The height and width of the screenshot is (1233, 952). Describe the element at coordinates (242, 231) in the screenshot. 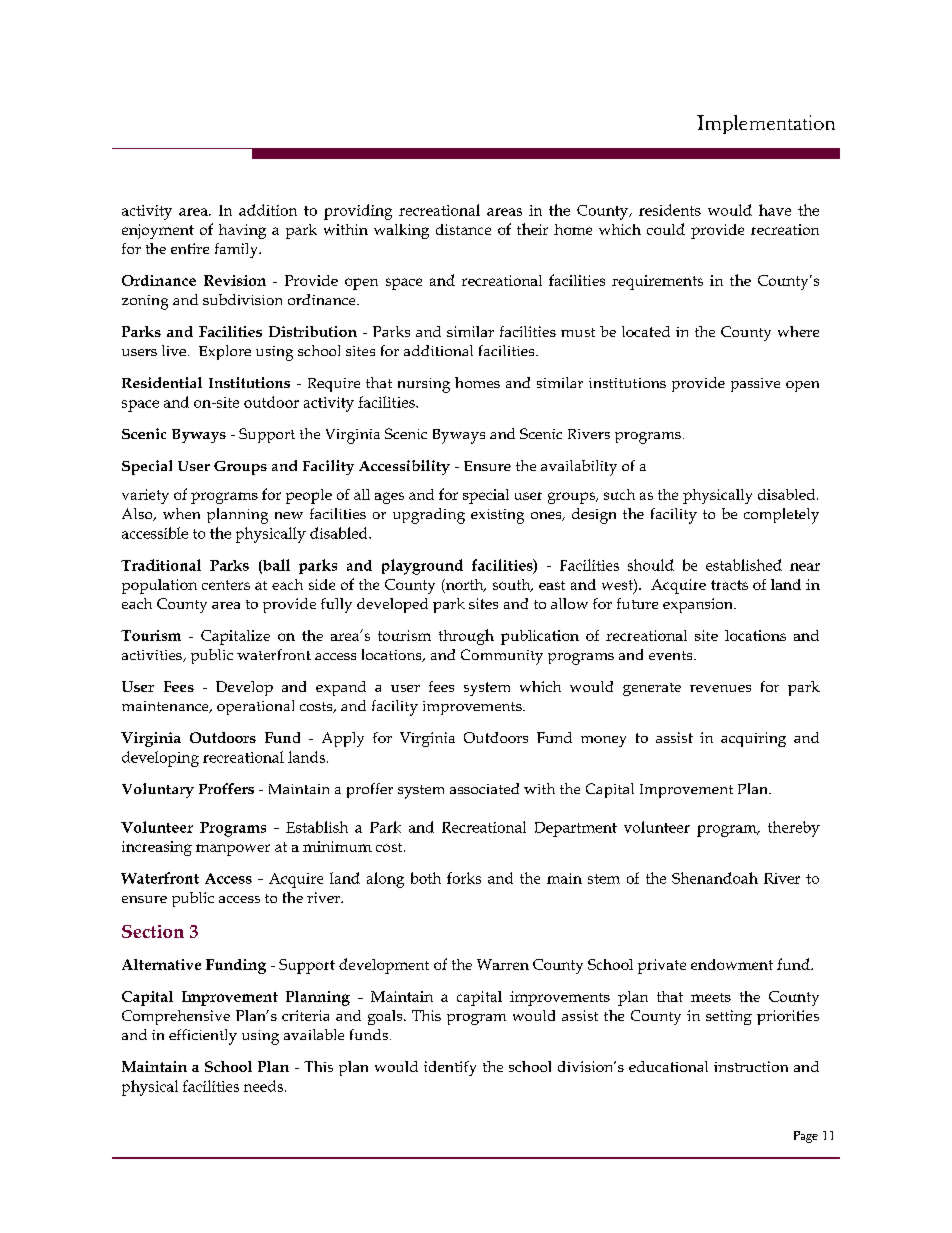

I see `having` at that location.
